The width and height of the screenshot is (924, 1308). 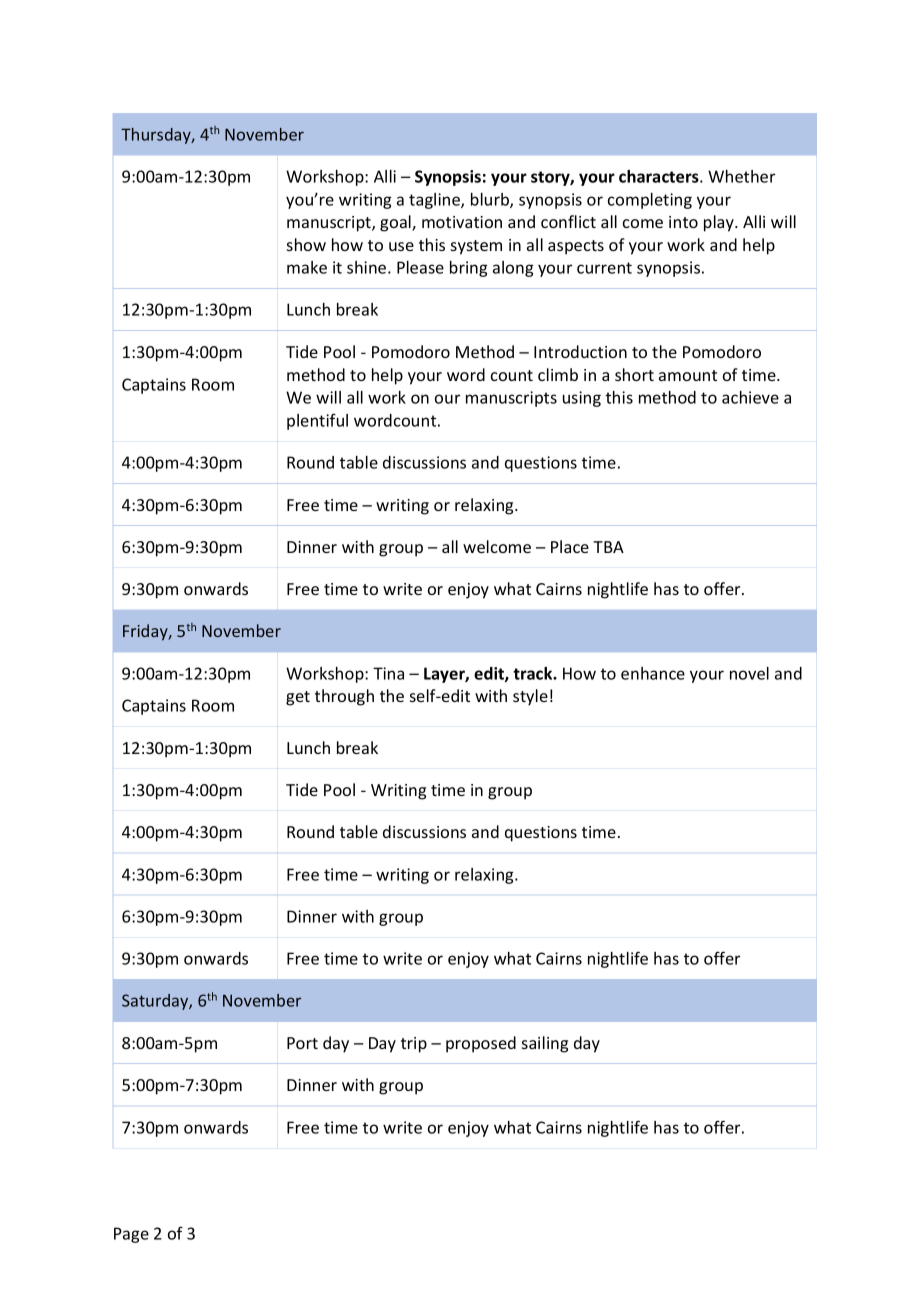 I want to click on get, so click(x=298, y=698).
